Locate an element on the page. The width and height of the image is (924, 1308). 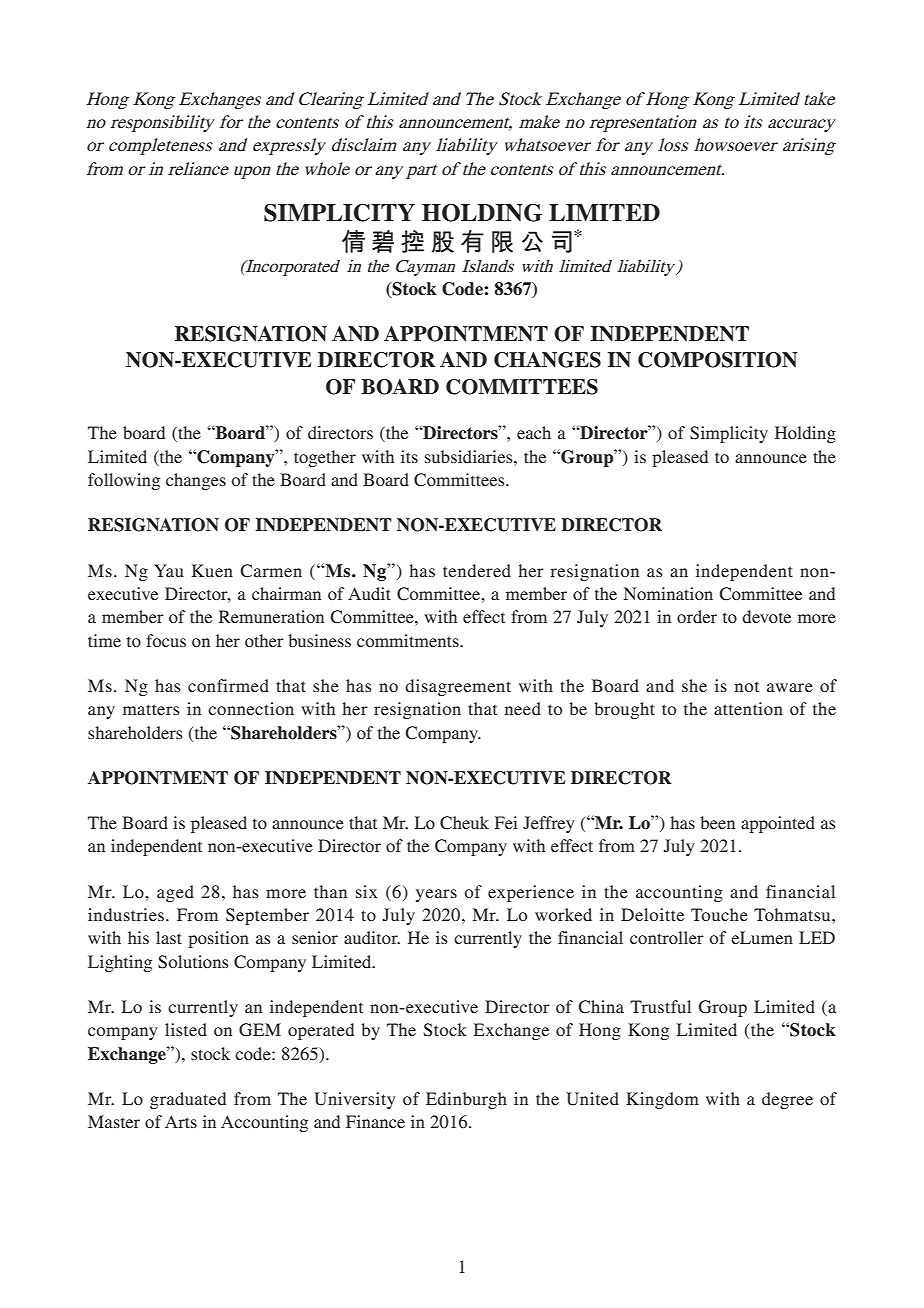
years is located at coordinates (436, 895).
